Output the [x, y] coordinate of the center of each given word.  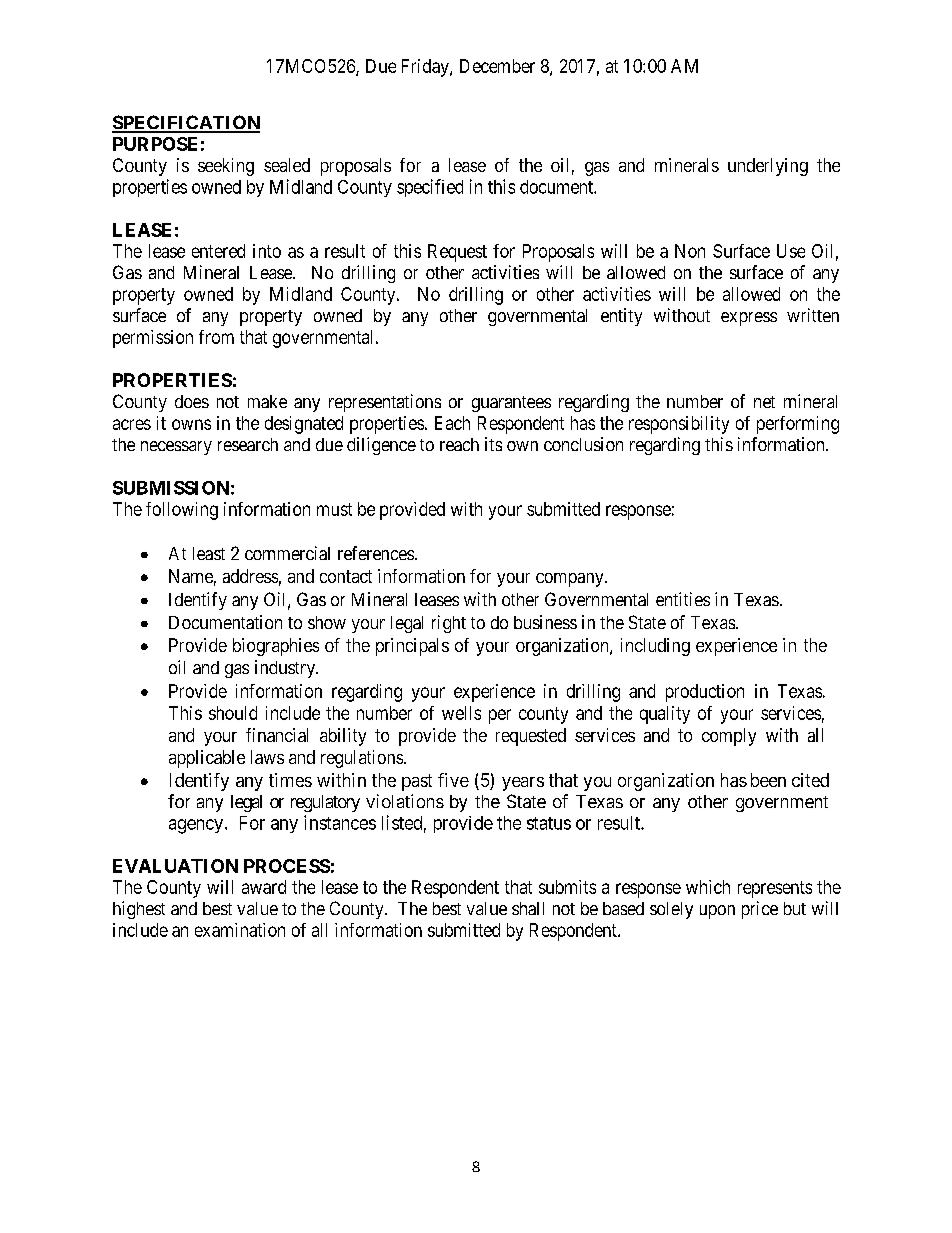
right [449, 624]
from [216, 337]
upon [717, 912]
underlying [768, 167]
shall [528, 908]
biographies [276, 647]
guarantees [511, 404]
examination [240, 930]
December [497, 66]
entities [683, 599]
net [764, 402]
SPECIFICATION [186, 123]
